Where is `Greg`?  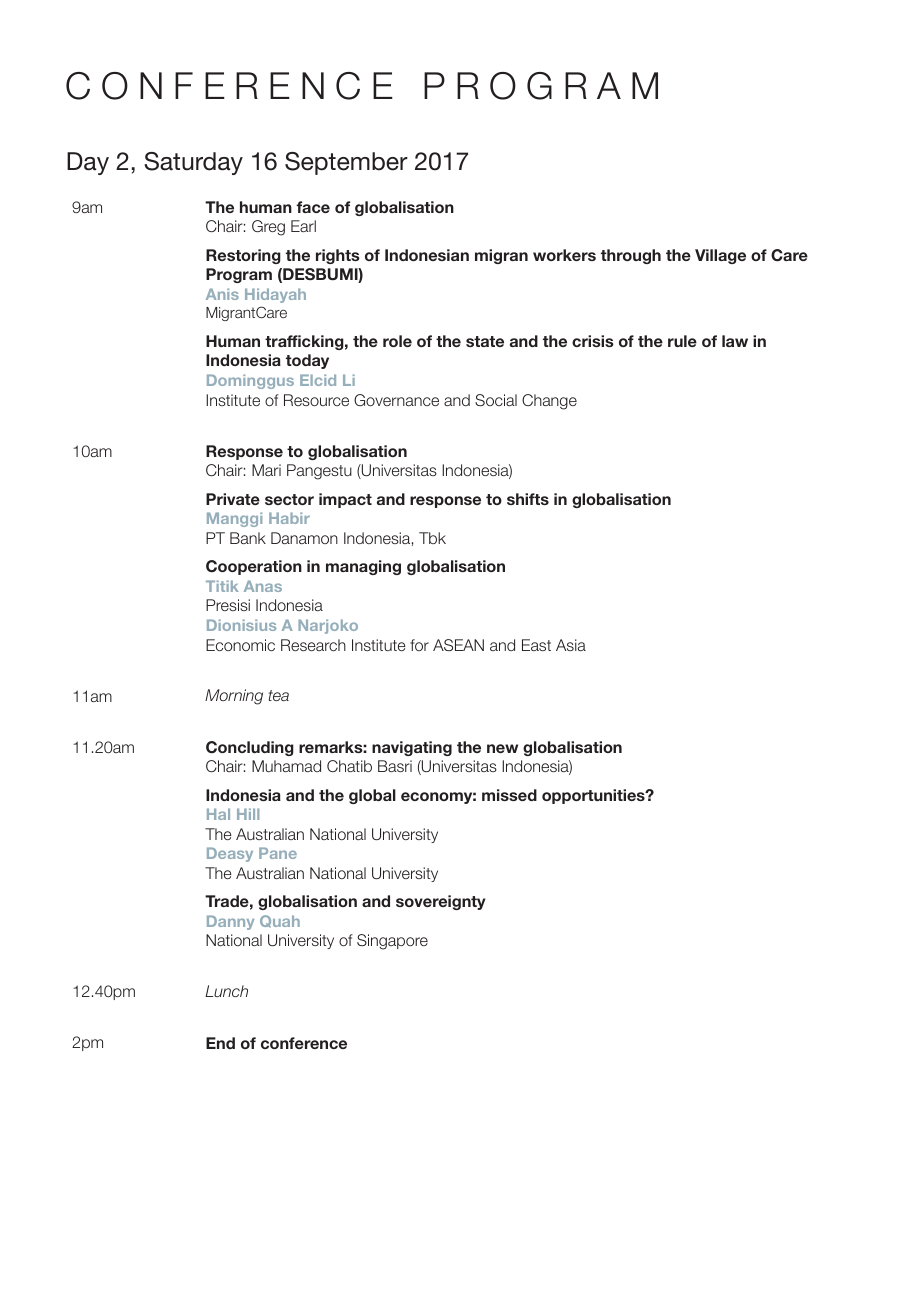
Greg is located at coordinates (268, 228).
